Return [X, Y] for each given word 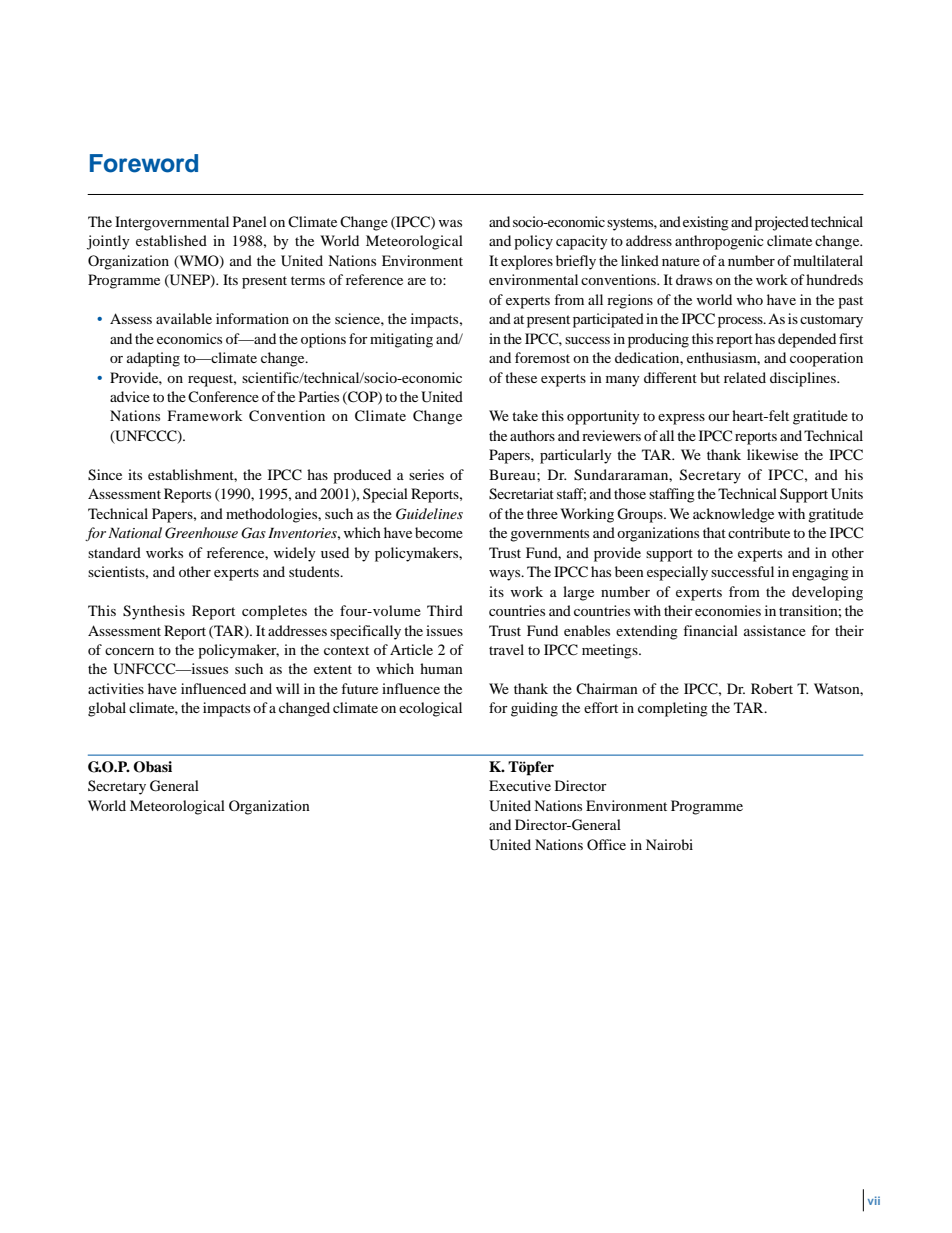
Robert [772, 688]
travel [506, 649]
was [450, 223]
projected [782, 223]
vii [874, 1200]
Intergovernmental [172, 223]
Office [606, 844]
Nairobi [669, 844]
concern [129, 651]
